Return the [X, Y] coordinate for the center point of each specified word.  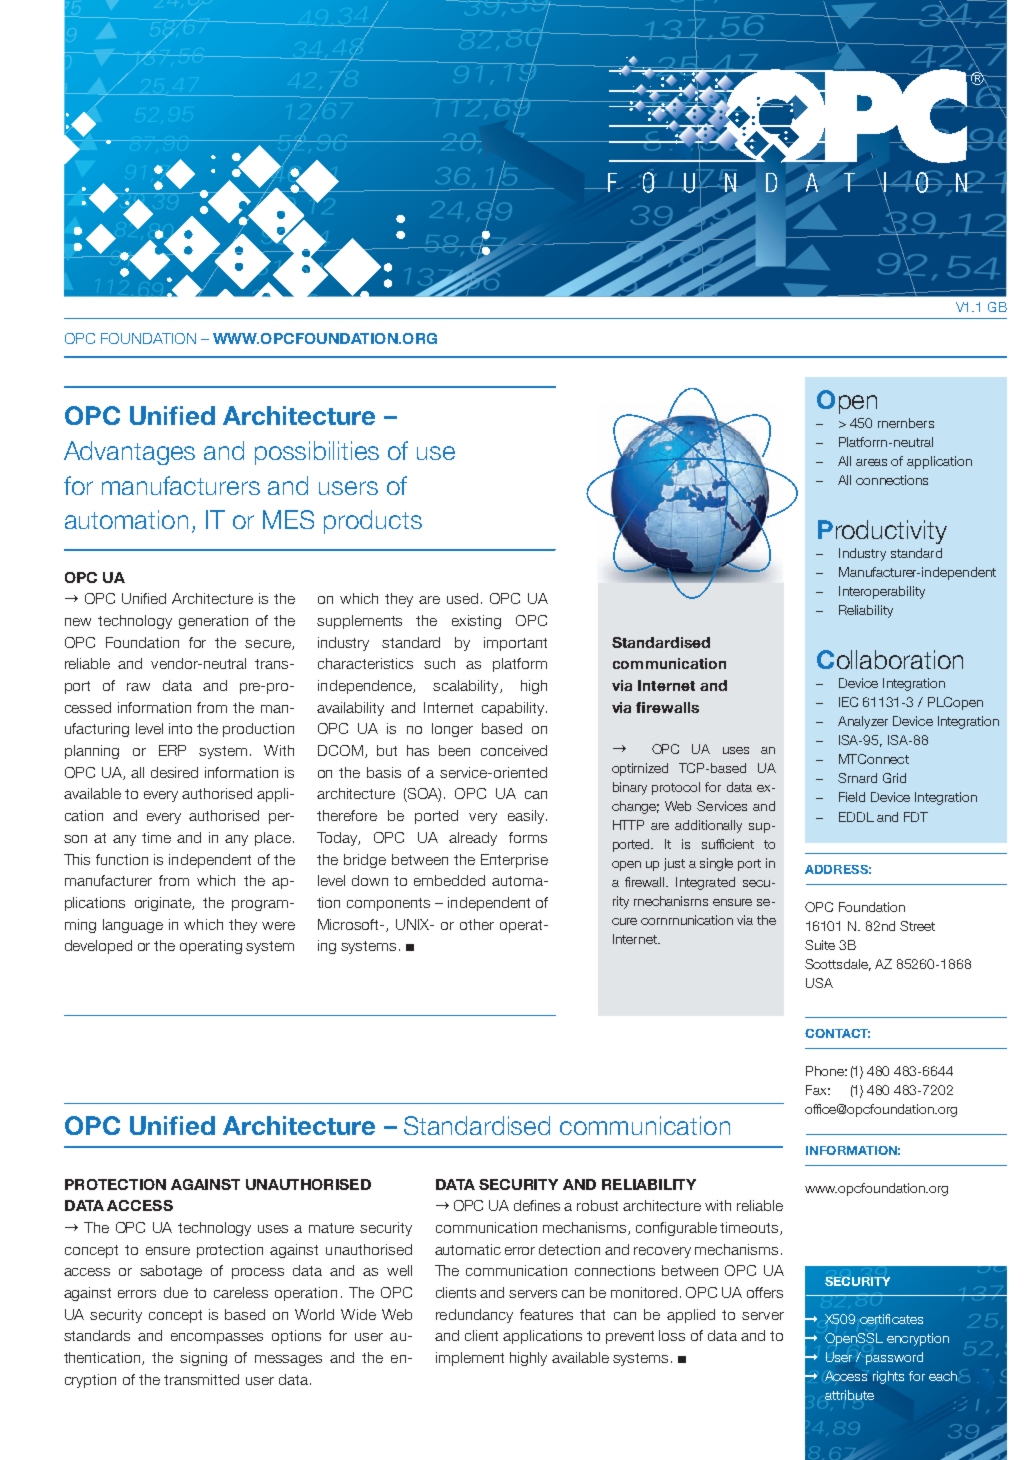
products [373, 522]
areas [871, 462]
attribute [849, 1395]
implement [470, 1359]
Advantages [129, 453]
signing [203, 1359]
